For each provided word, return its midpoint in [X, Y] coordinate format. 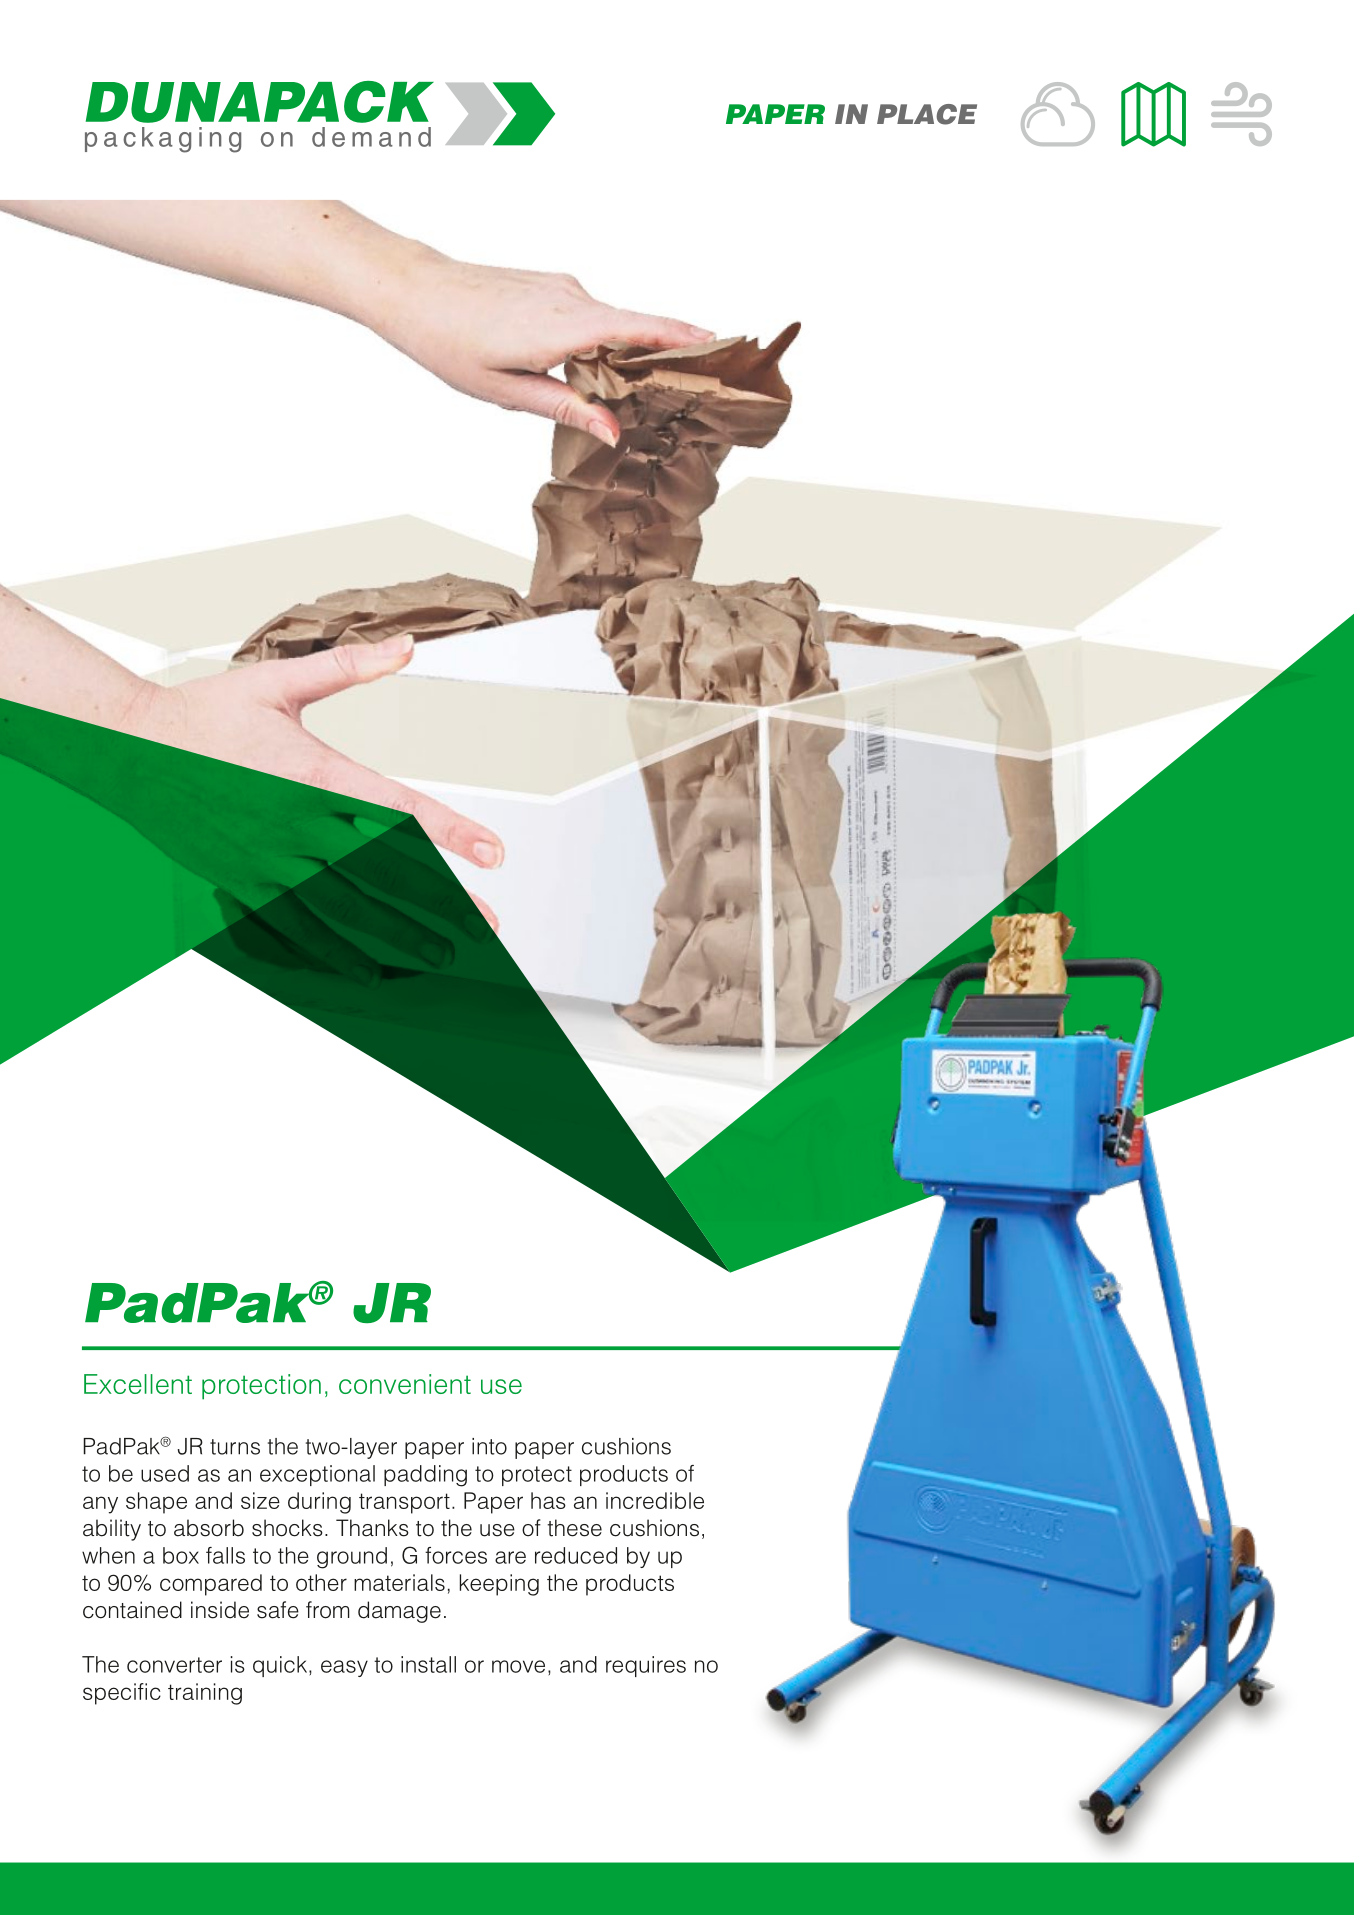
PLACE [927, 114]
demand [371, 137]
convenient [405, 1384]
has [548, 1500]
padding [425, 1476]
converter [174, 1665]
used [165, 1473]
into [489, 1446]
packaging [163, 140]
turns [235, 1447]
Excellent [138, 1384]
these [574, 1528]
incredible [655, 1500]
